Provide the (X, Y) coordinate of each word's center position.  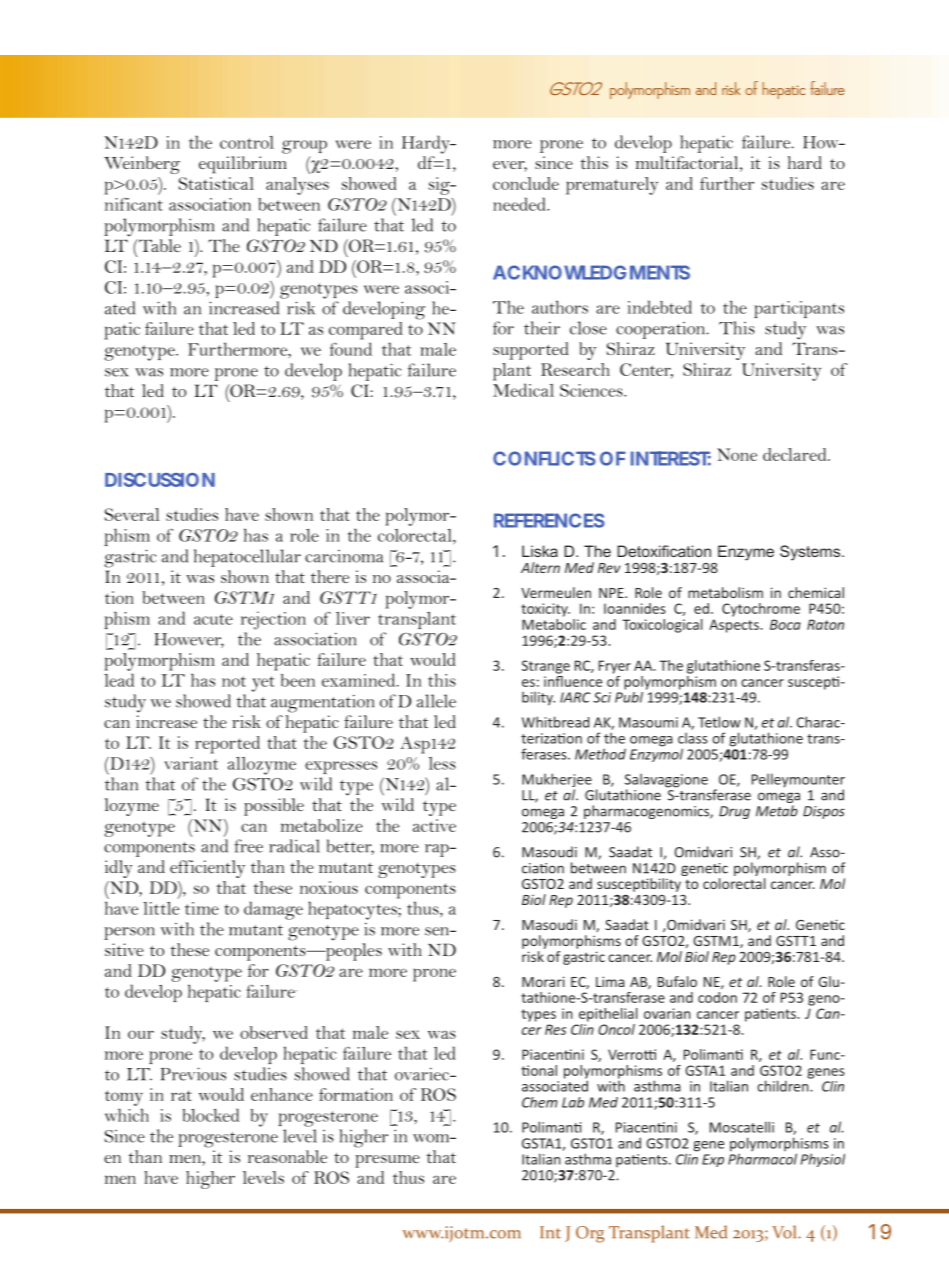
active (434, 825)
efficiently (207, 869)
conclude (526, 183)
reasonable (287, 1156)
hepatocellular (247, 558)
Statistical (216, 183)
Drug (734, 812)
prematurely (612, 186)
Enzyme (746, 553)
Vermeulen (556, 592)
